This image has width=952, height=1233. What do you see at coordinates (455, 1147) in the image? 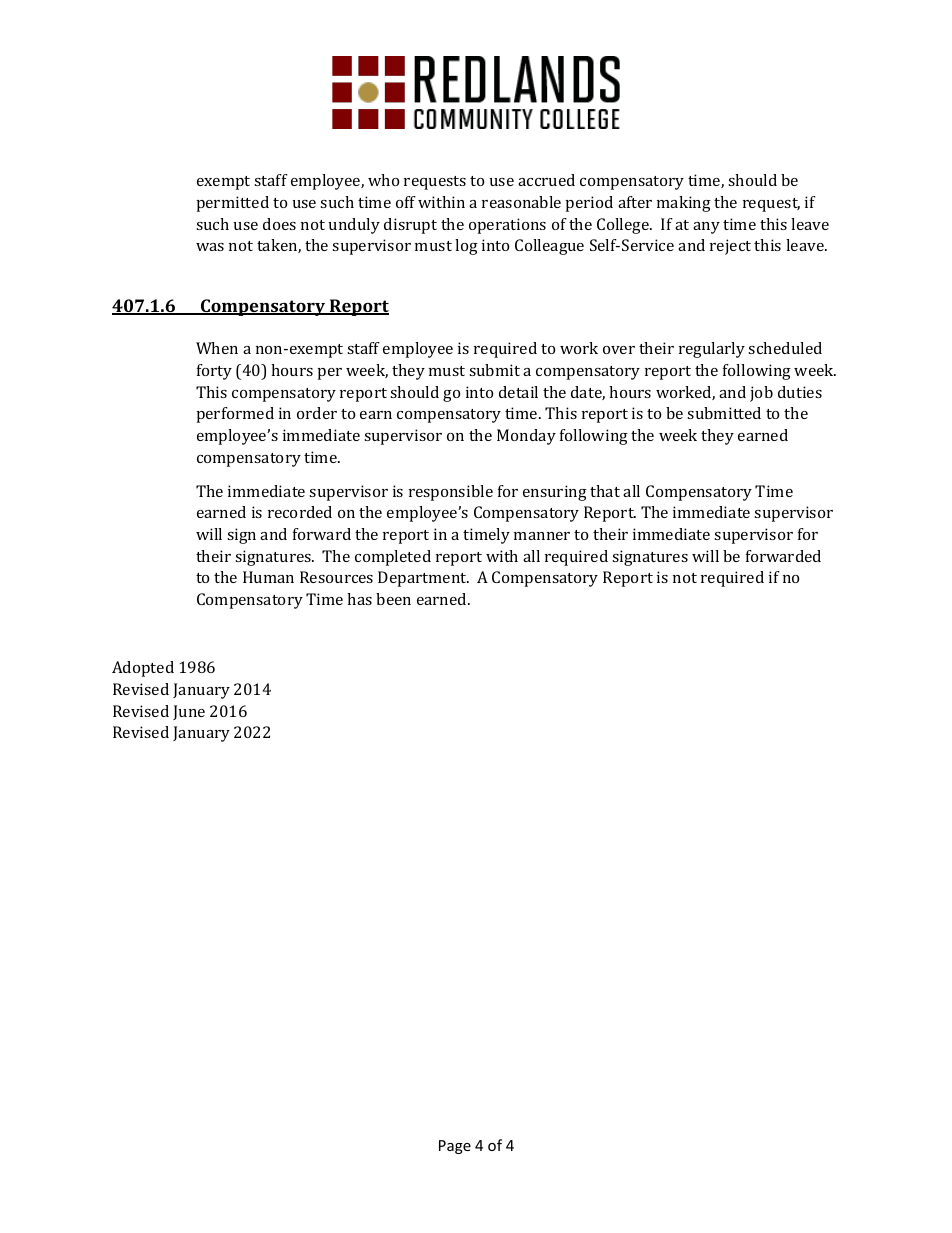
I see `Page` at bounding box center [455, 1147].
